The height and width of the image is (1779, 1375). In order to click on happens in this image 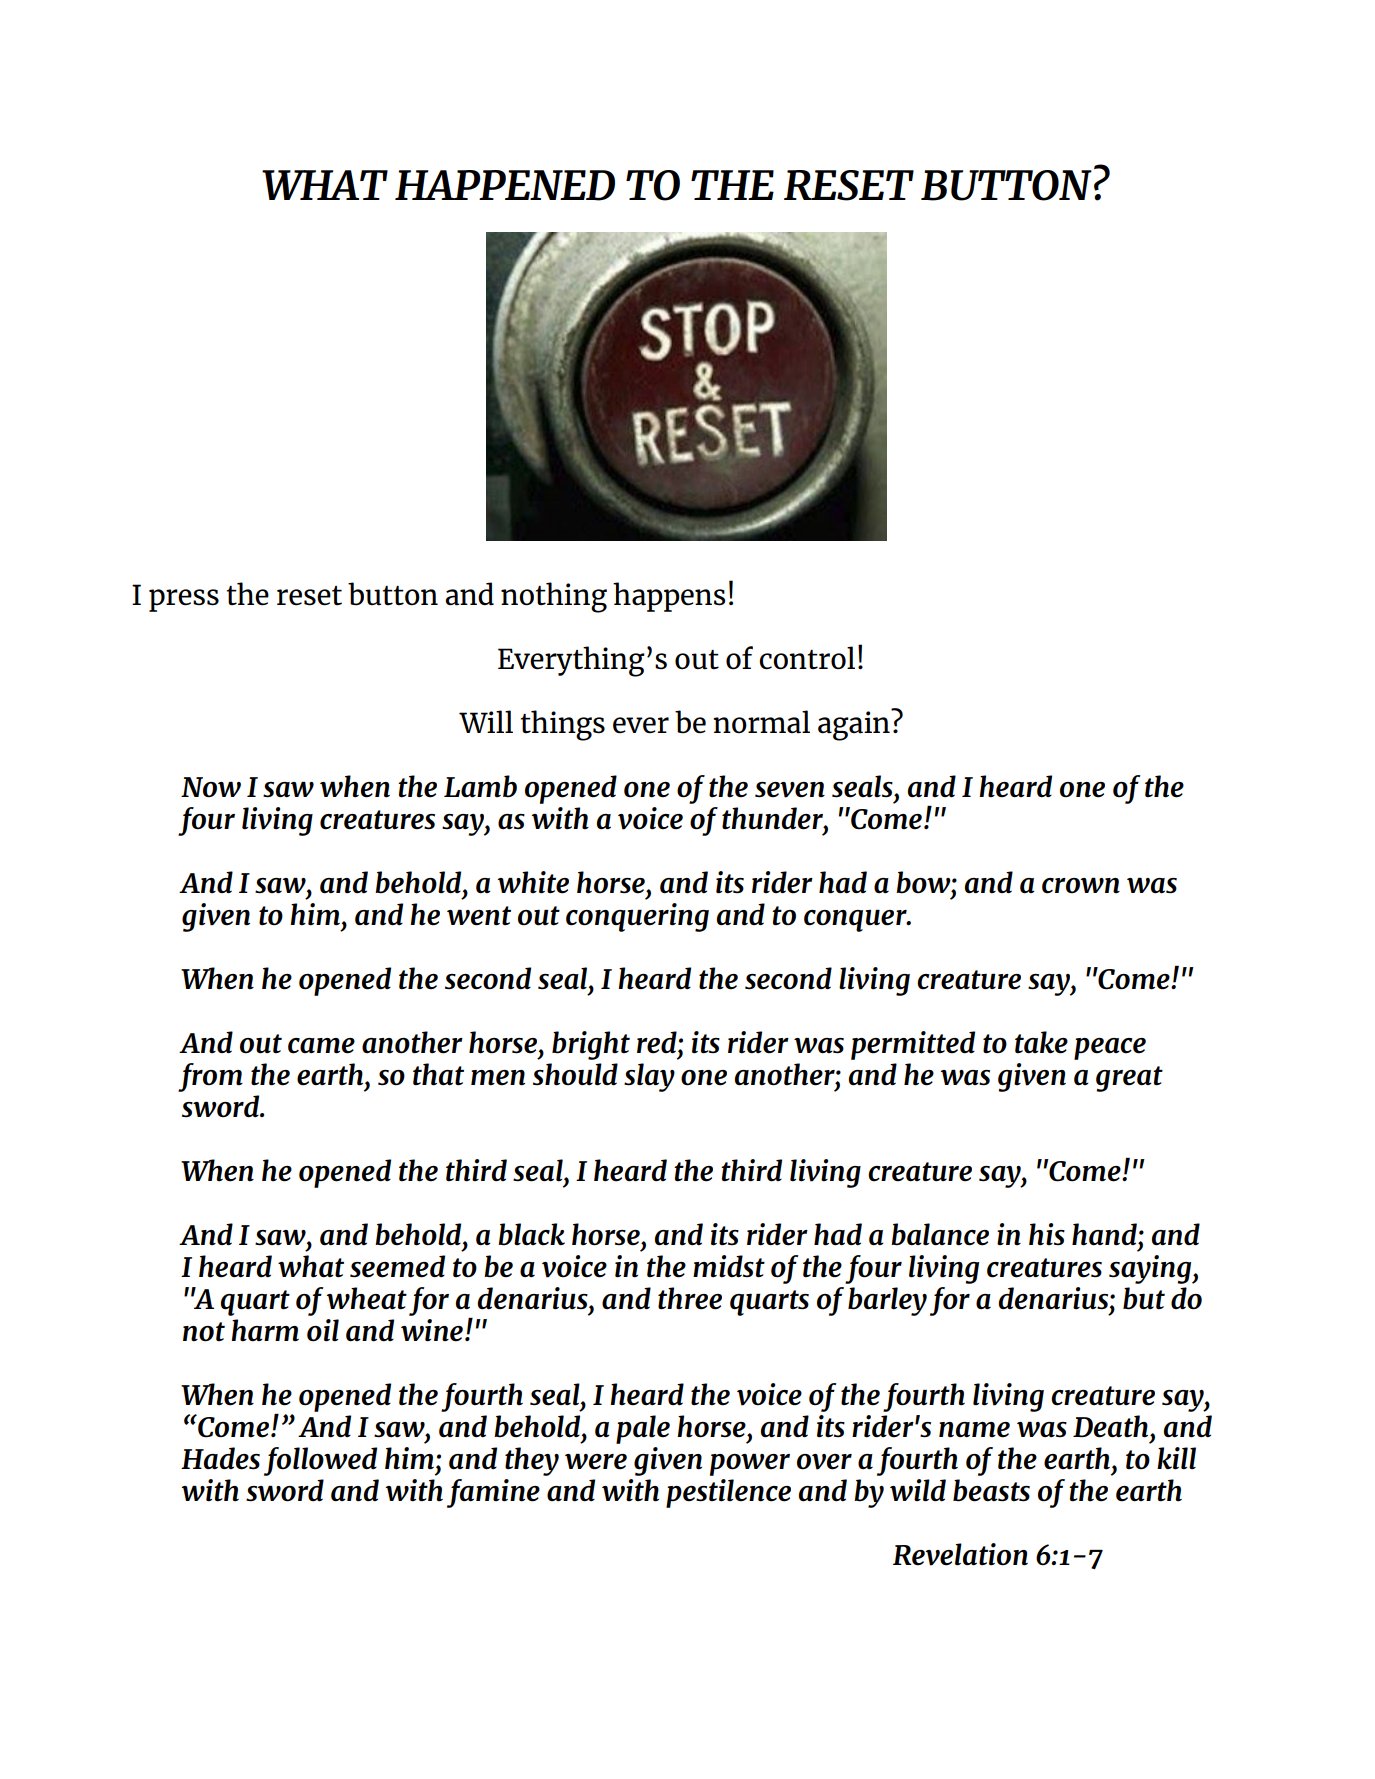, I will do `click(669, 597)`.
